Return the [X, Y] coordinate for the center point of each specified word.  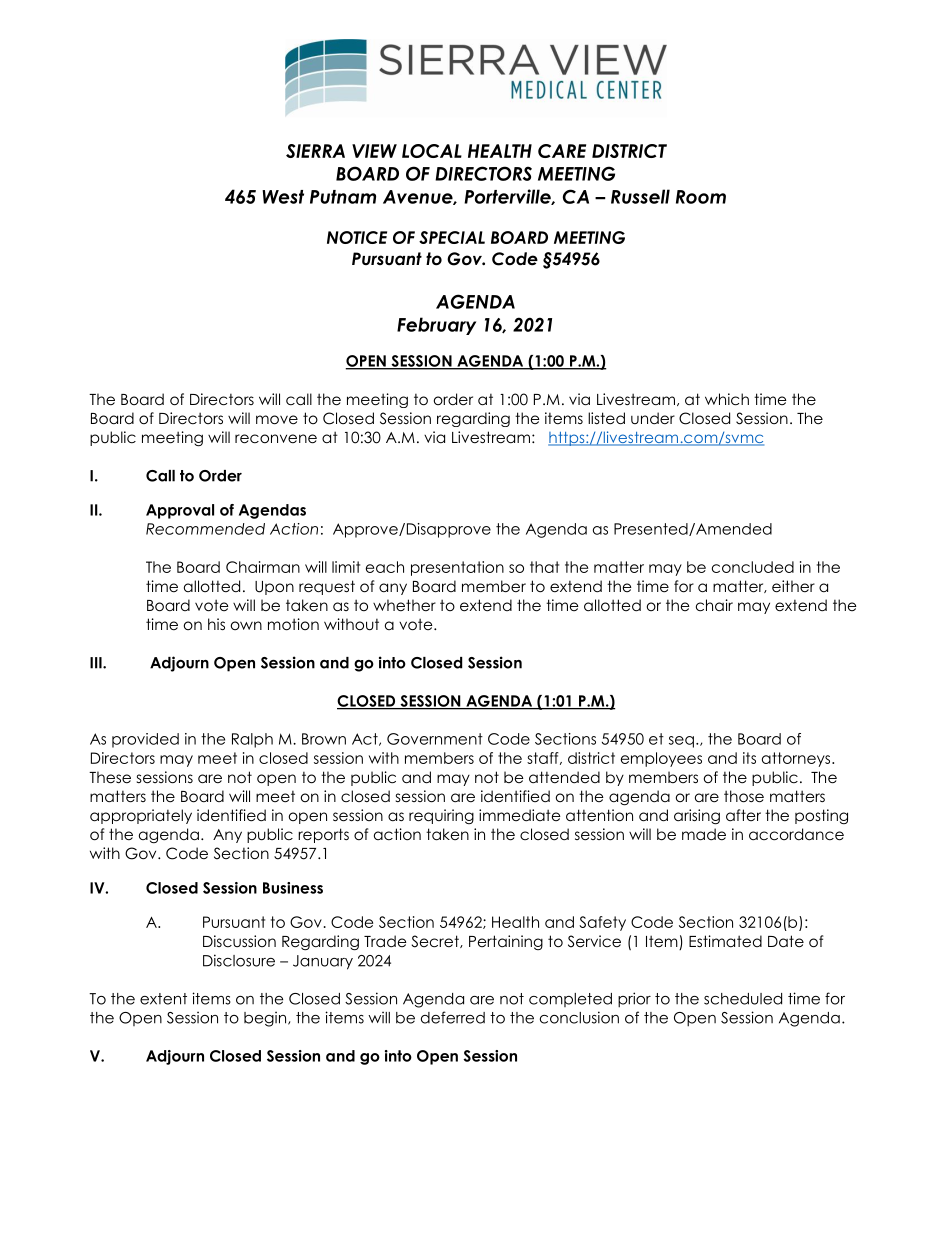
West [283, 197]
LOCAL [432, 151]
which [727, 399]
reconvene [276, 439]
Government [435, 739]
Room [701, 197]
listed [606, 418]
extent [163, 999]
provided [145, 740]
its [749, 758]
